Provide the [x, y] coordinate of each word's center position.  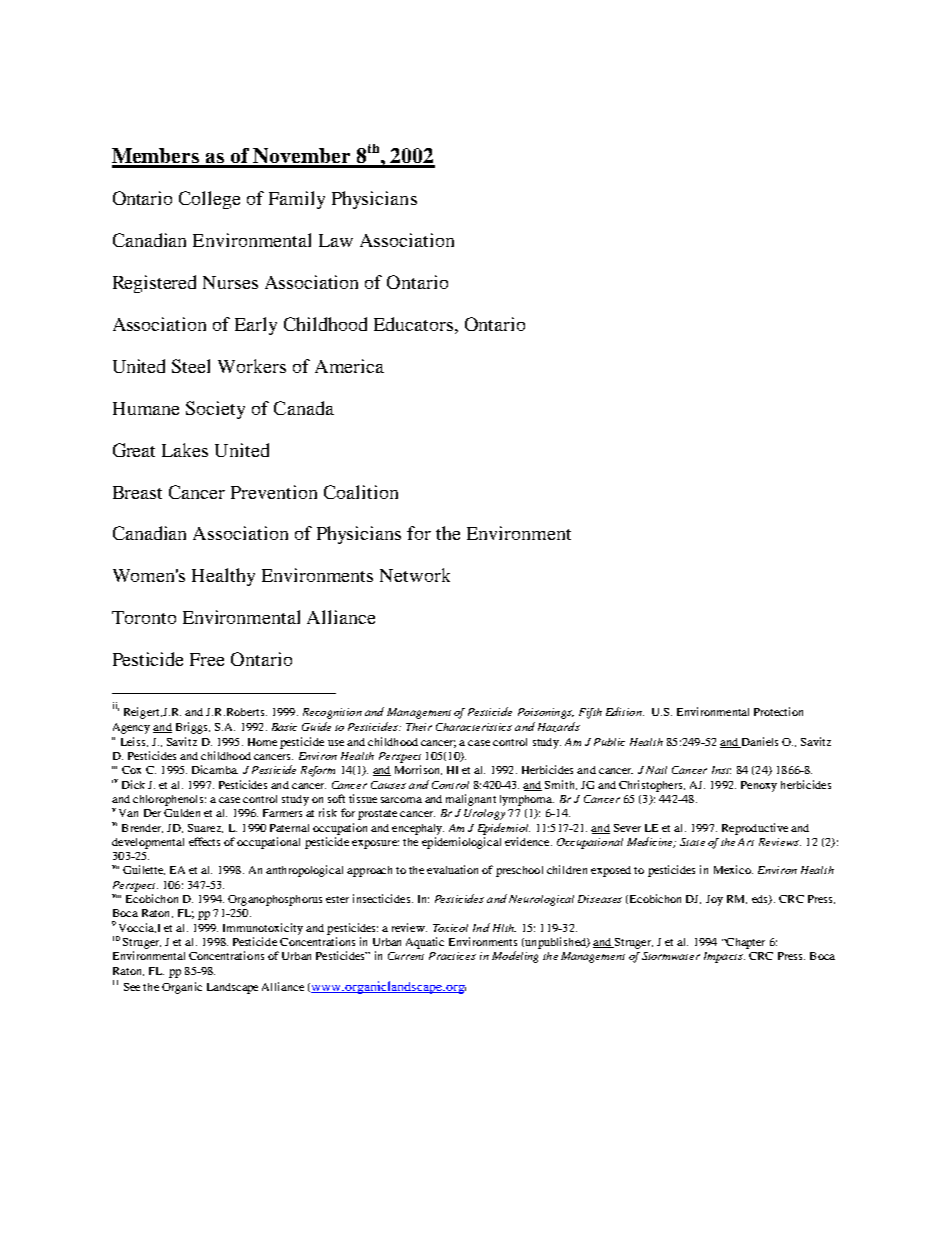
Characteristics [474, 727]
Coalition [361, 492]
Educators [415, 324]
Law [336, 240]
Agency [131, 728]
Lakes [185, 450]
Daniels [759, 742]
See [132, 987]
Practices [452, 956]
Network [415, 575]
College [209, 200]
